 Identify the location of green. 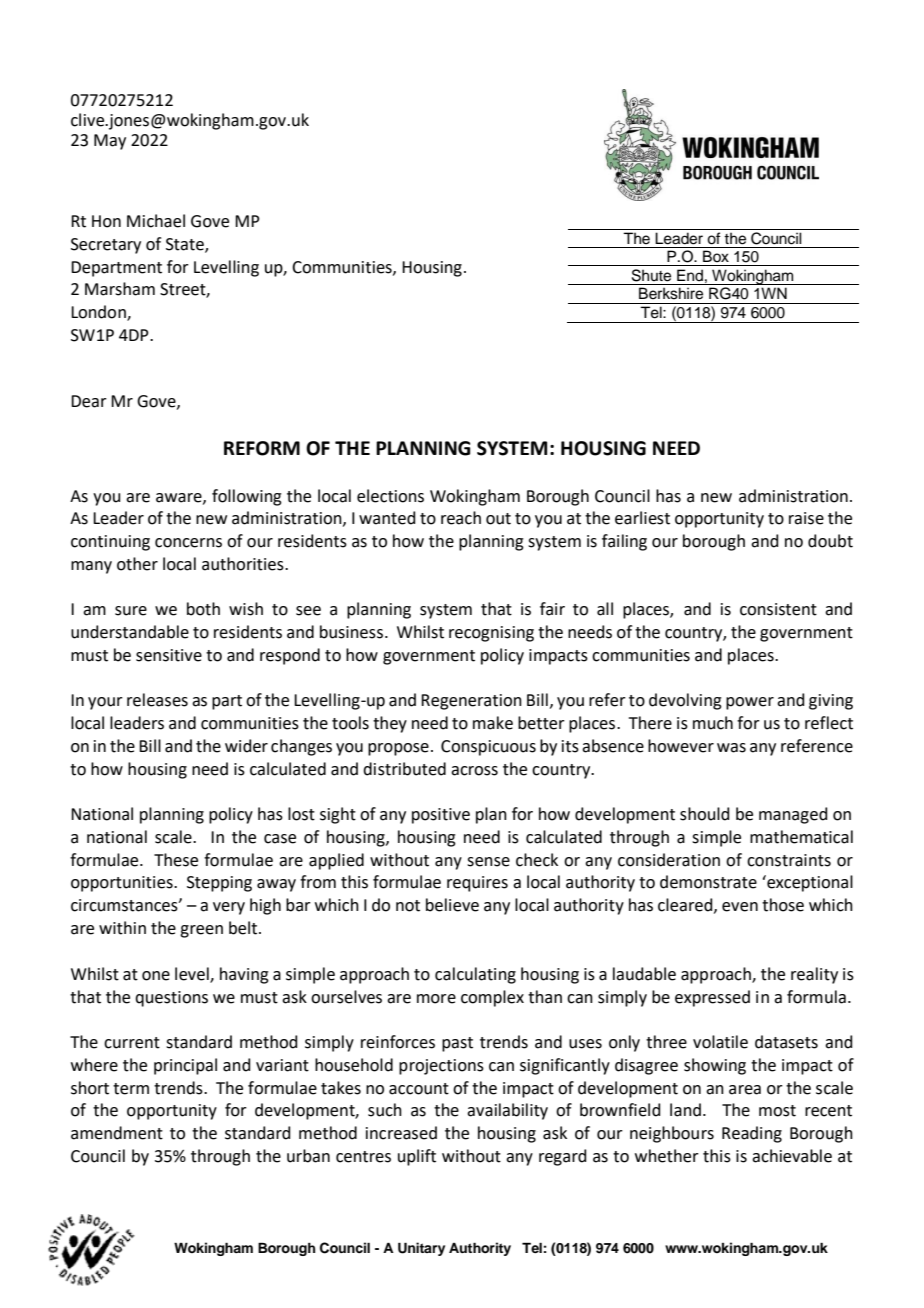
(201, 931).
